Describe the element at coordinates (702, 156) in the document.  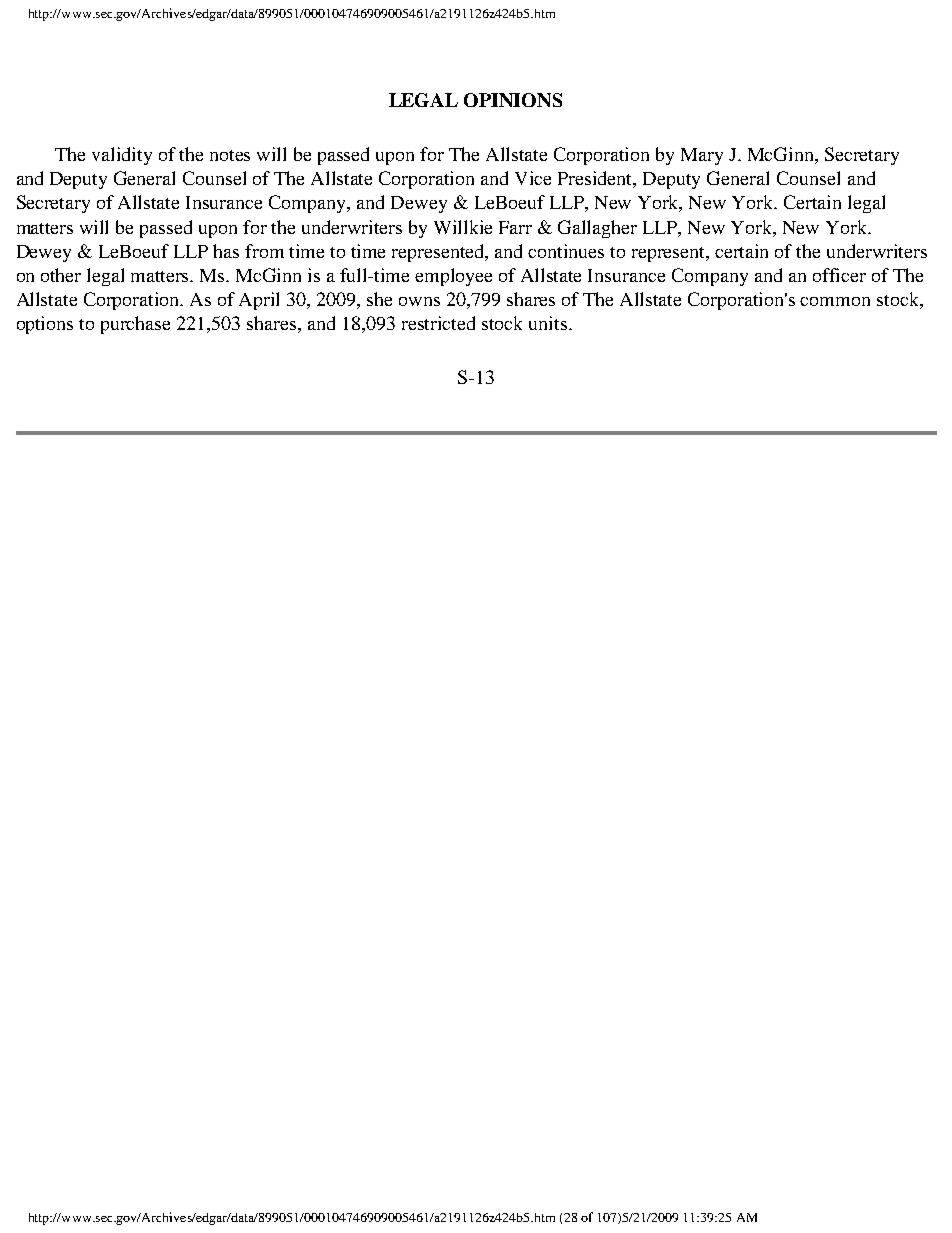
I see `Mary` at that location.
